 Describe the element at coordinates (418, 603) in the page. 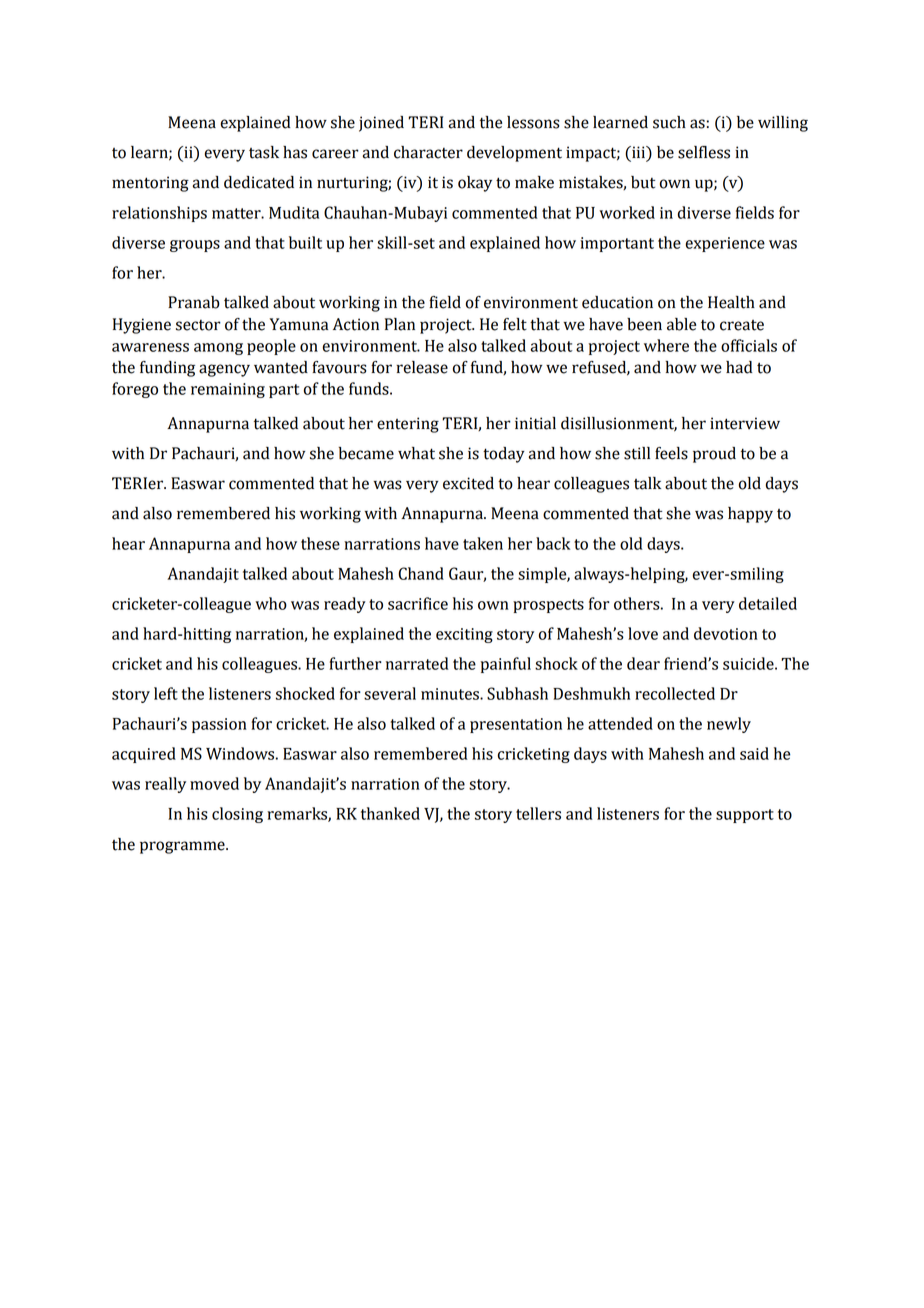

I see `sacrifice` at that location.
